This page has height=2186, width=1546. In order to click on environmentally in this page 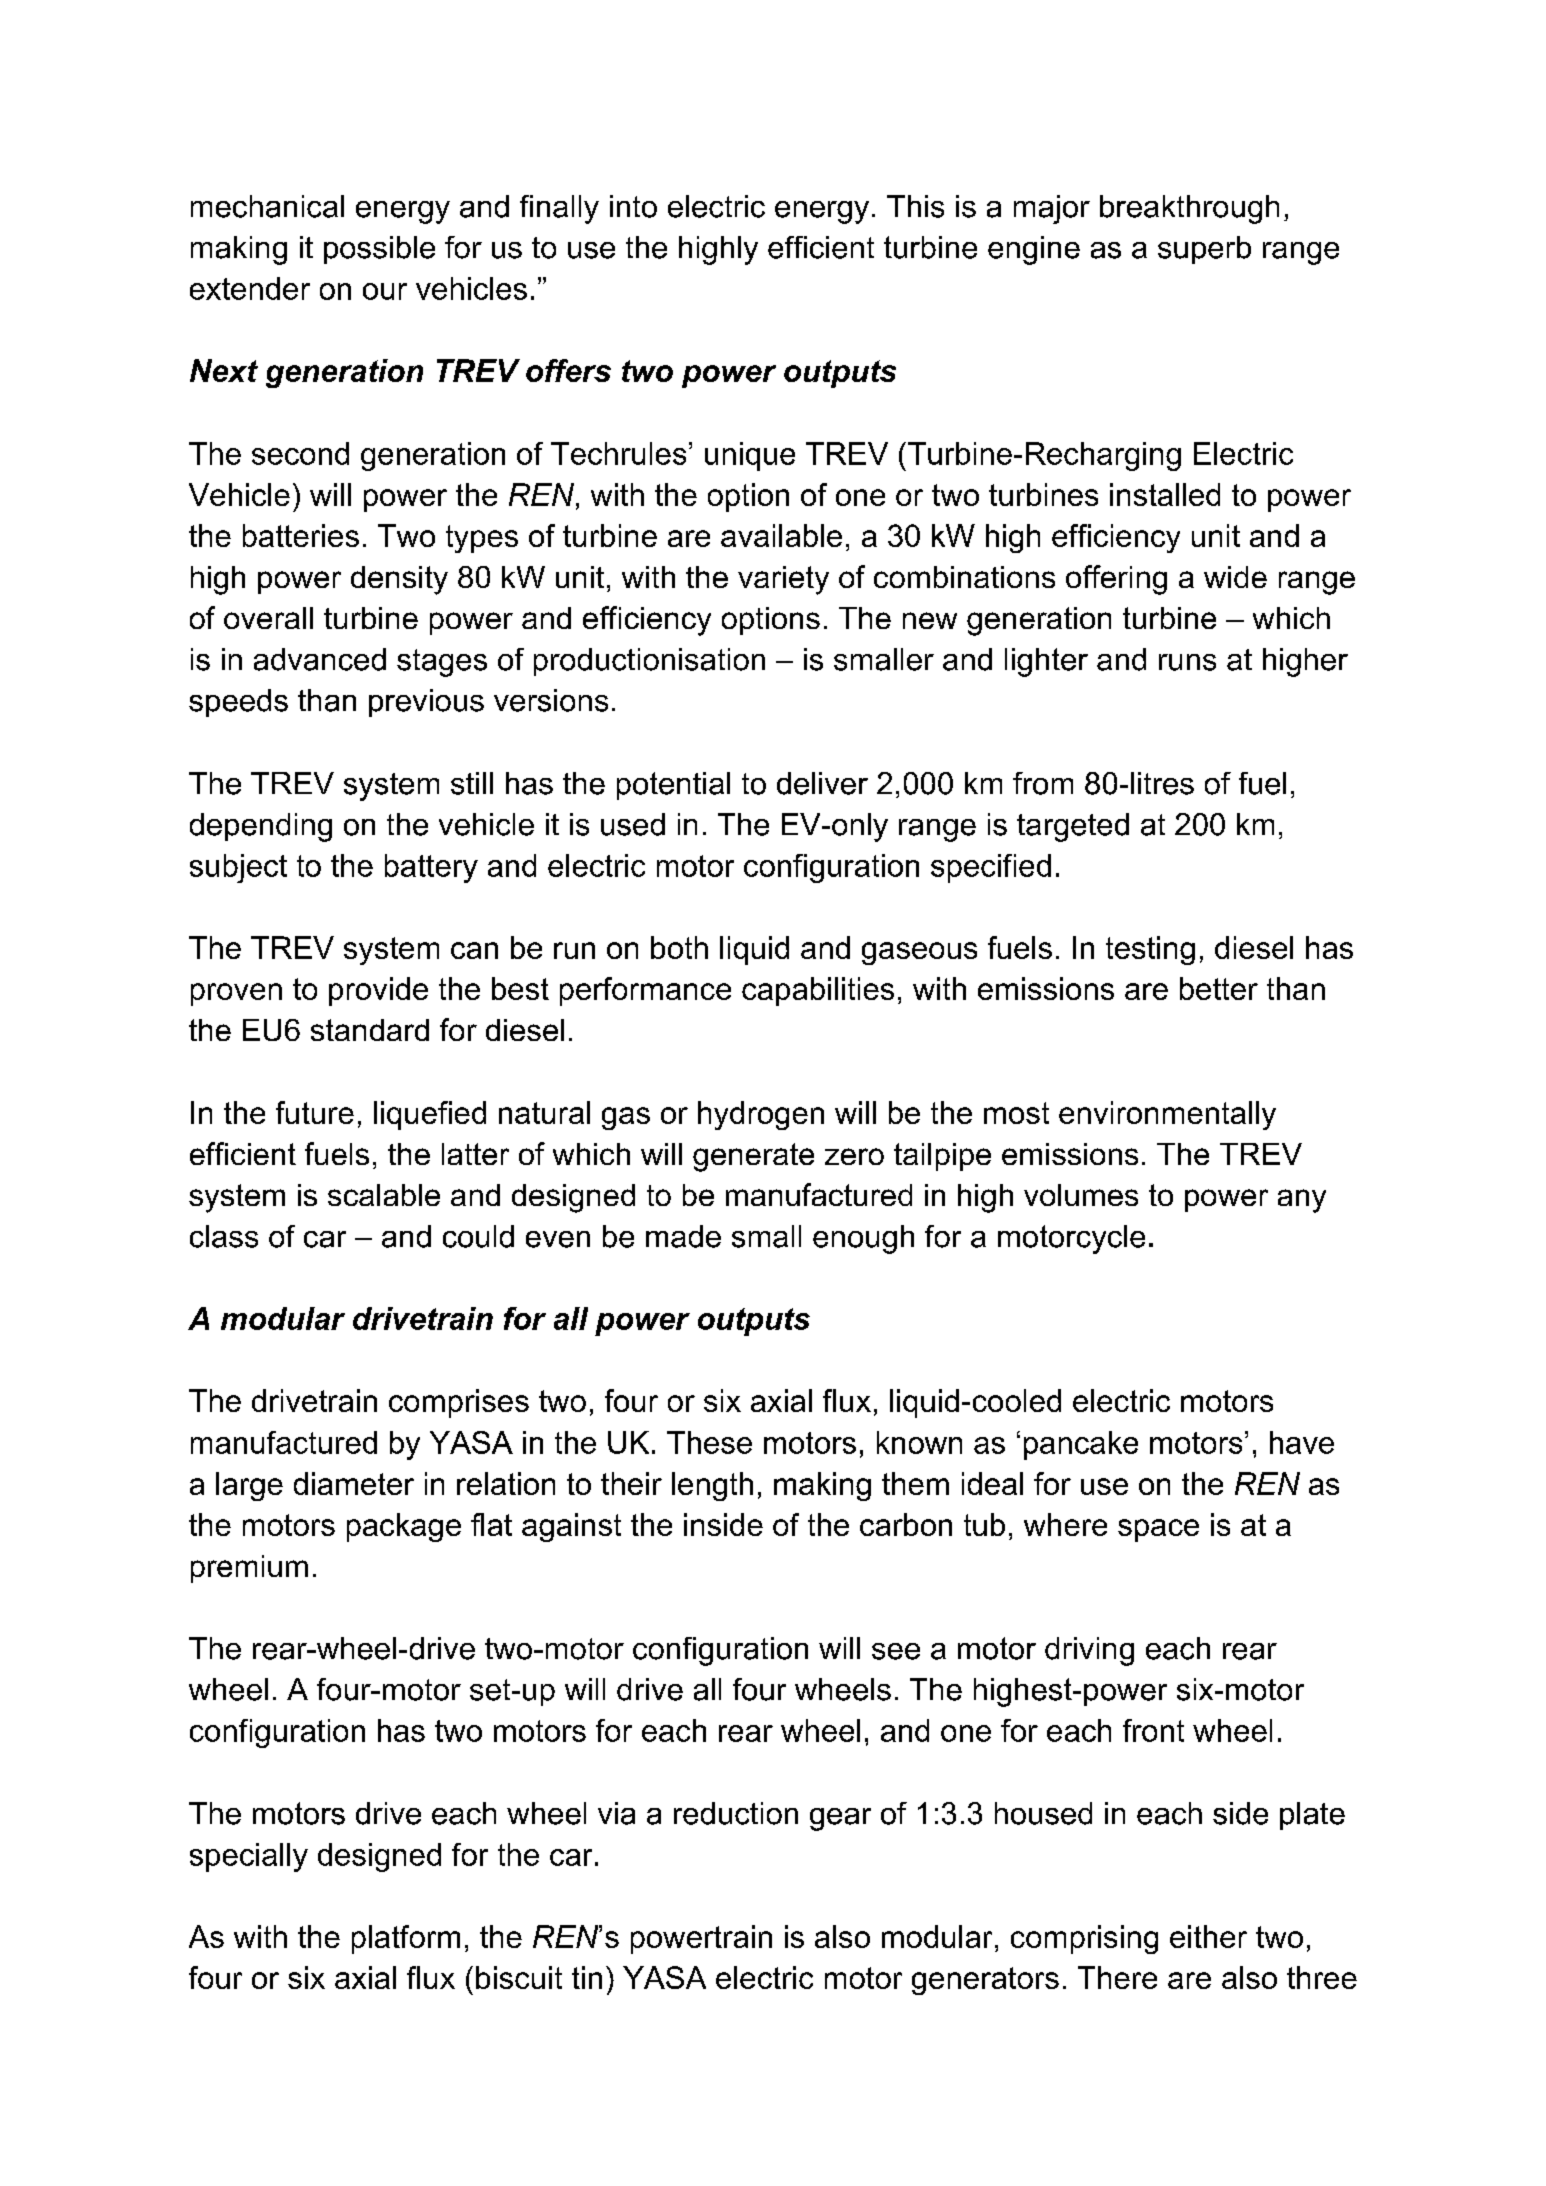, I will do `click(1167, 1115)`.
